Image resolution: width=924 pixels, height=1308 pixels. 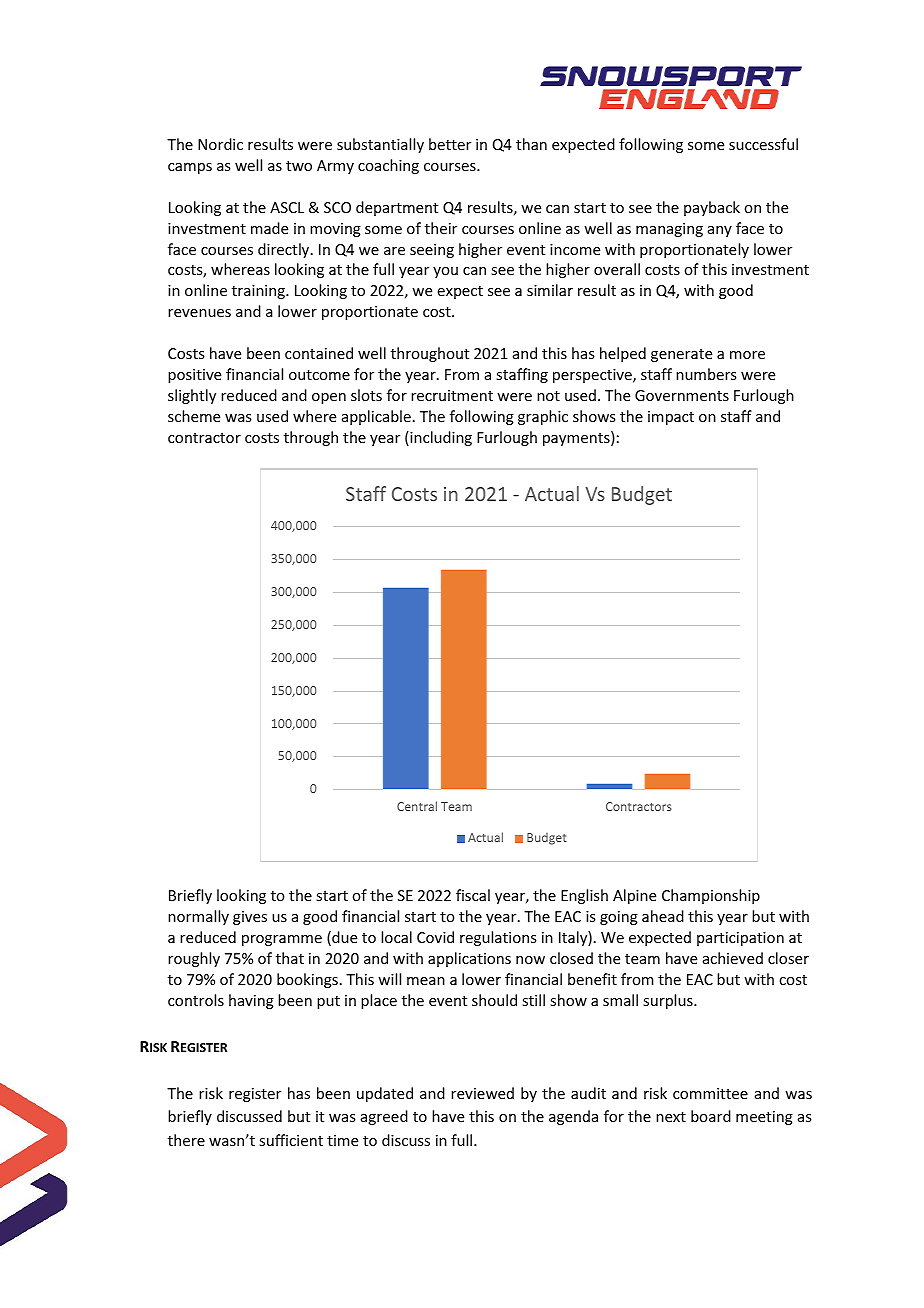 What do you see at coordinates (291, 1140) in the page?
I see `sufficient` at bounding box center [291, 1140].
